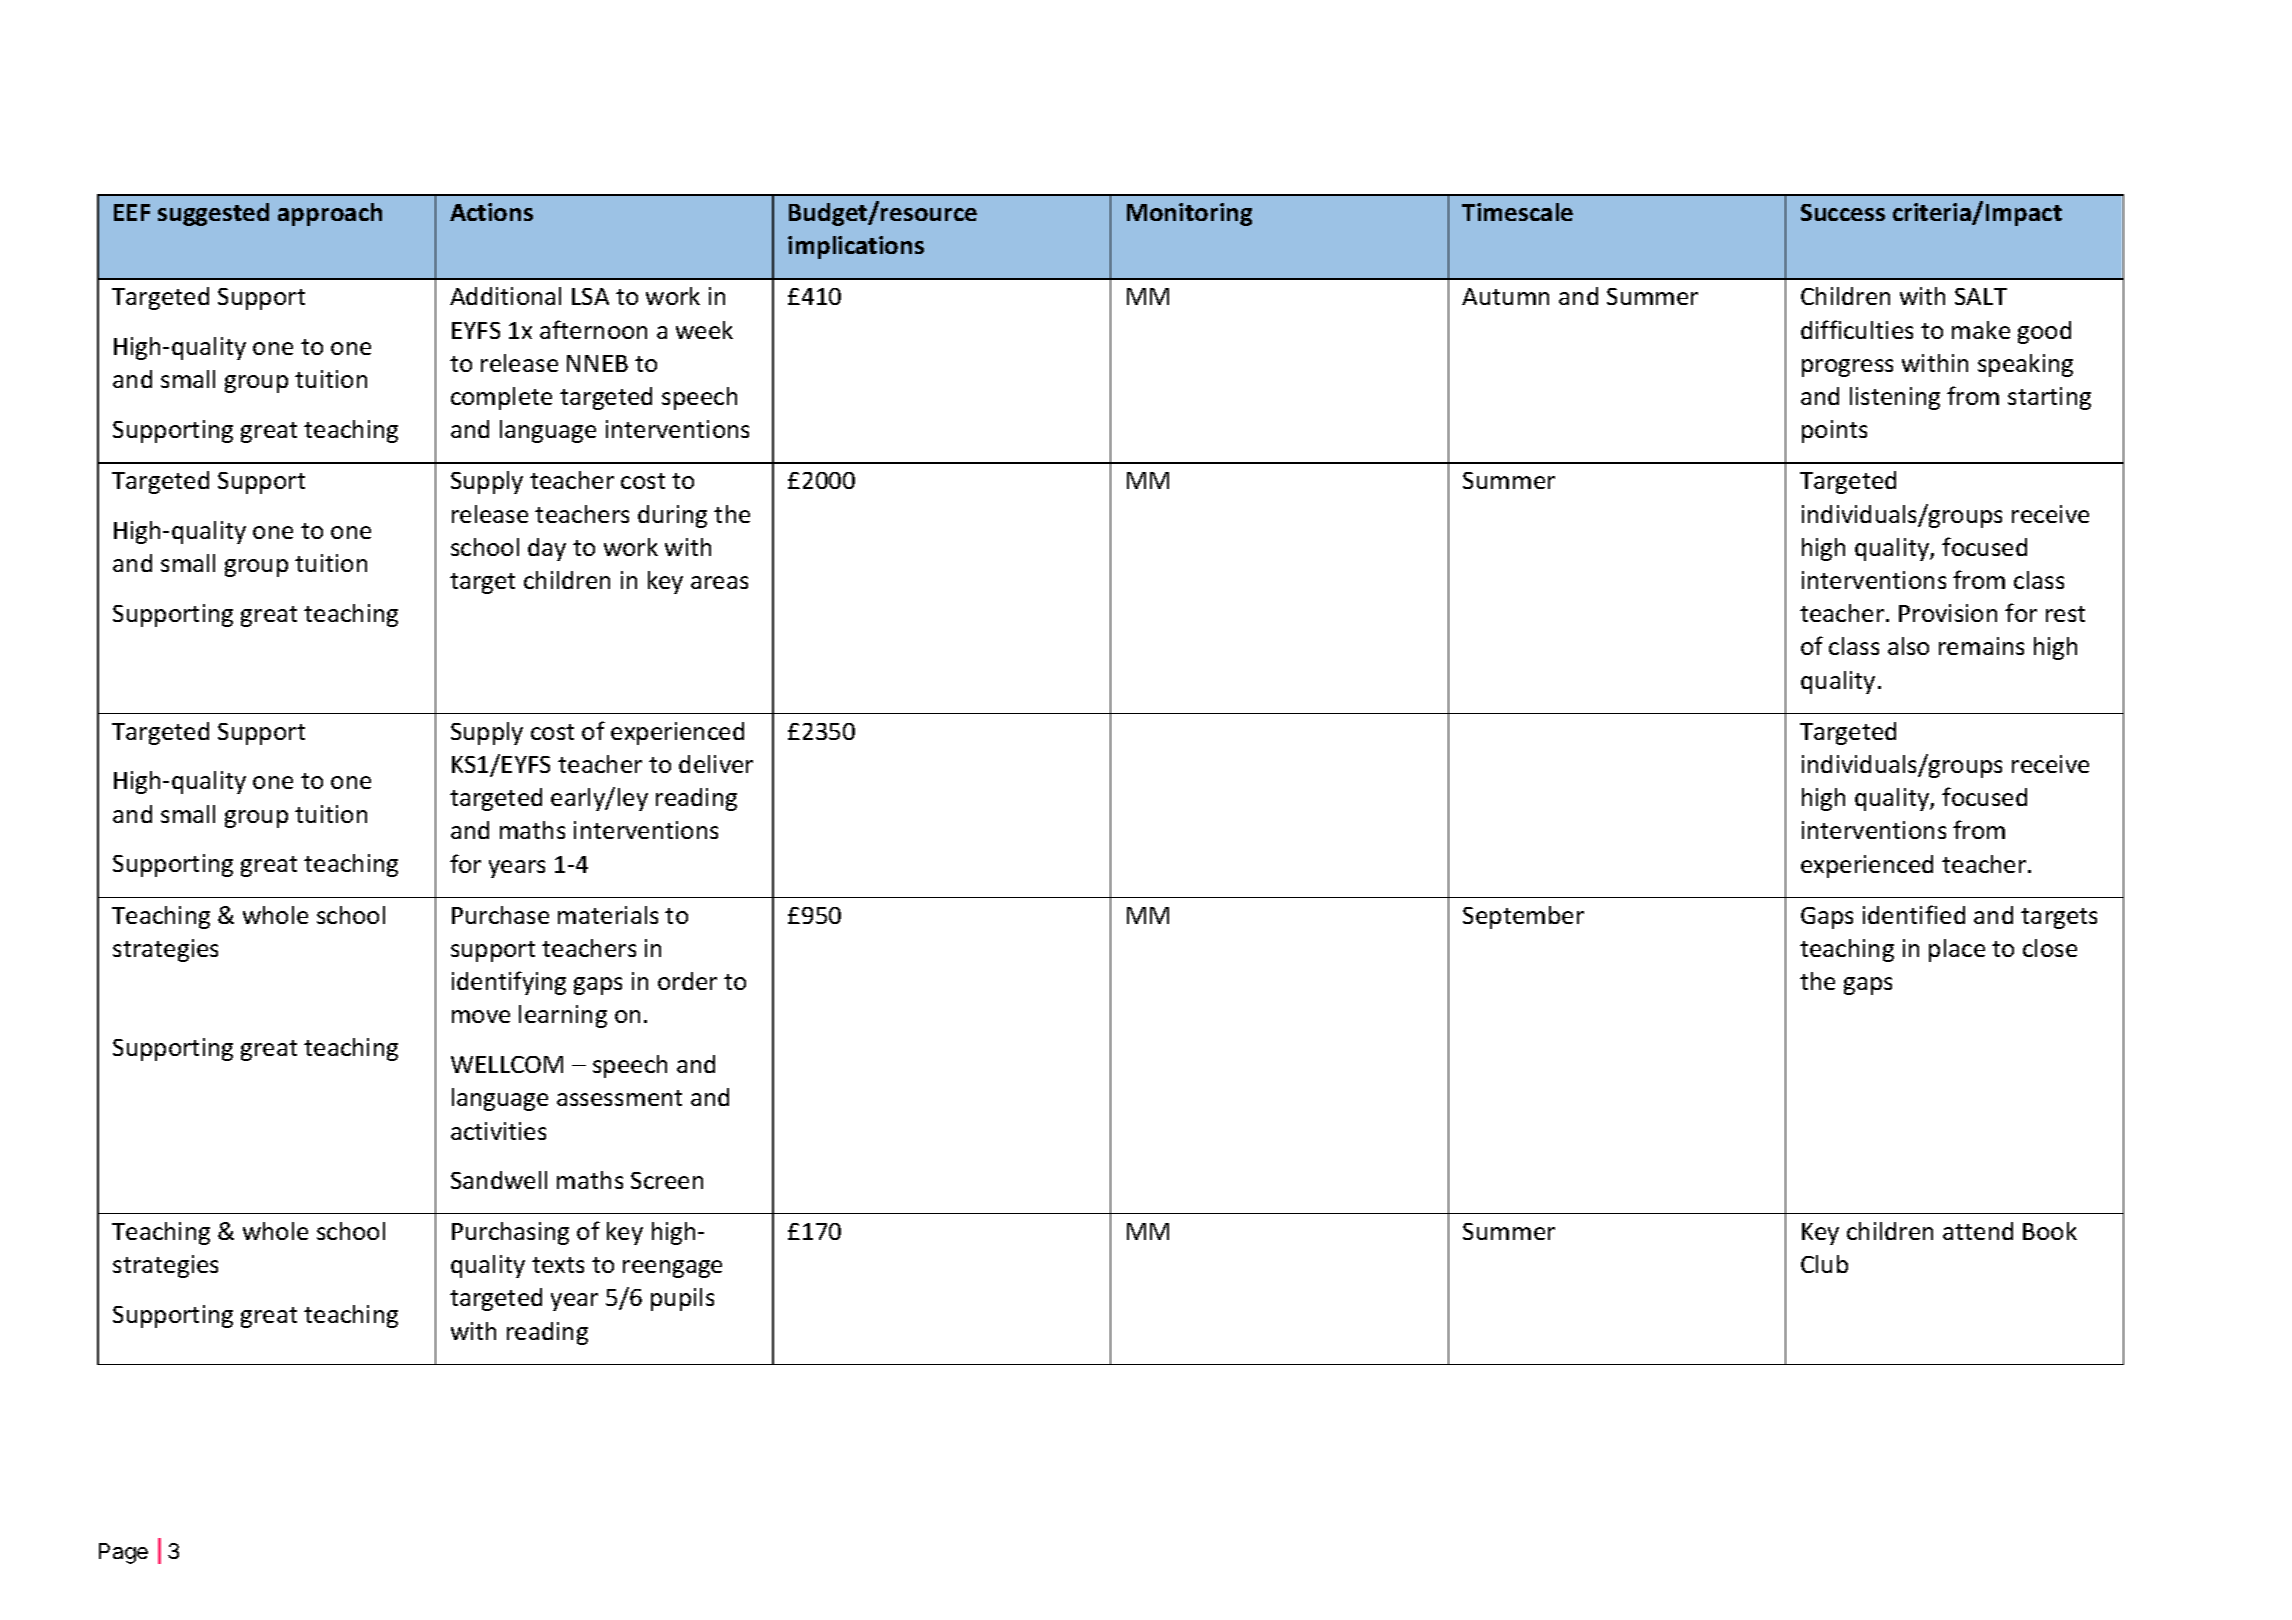 Image resolution: width=2292 pixels, height=1620 pixels. Describe the element at coordinates (481, 1016) in the page. I see `move` at that location.
